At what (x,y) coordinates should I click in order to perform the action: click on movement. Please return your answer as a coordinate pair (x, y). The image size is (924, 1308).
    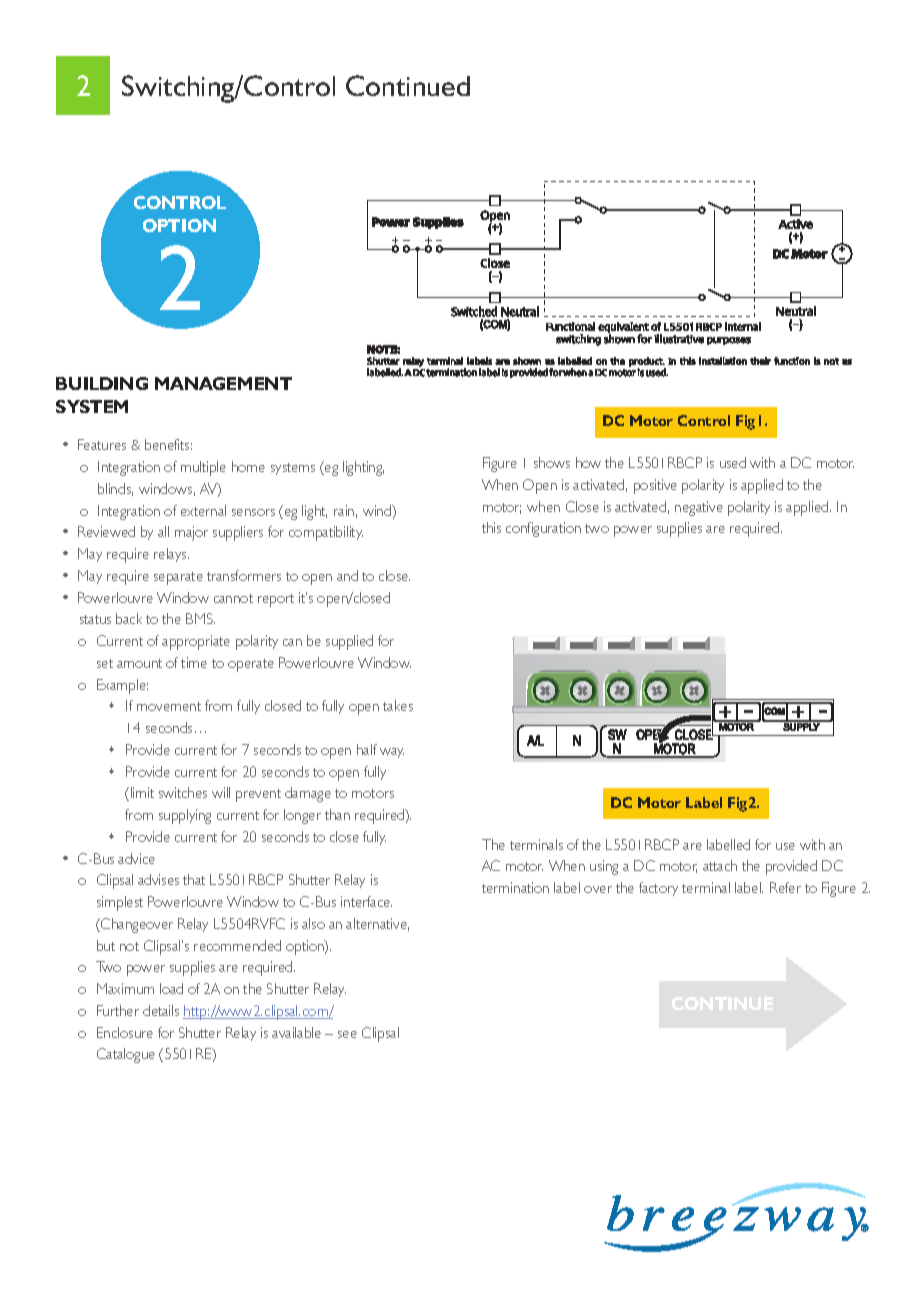
    Looking at the image, I should click on (169, 706).
